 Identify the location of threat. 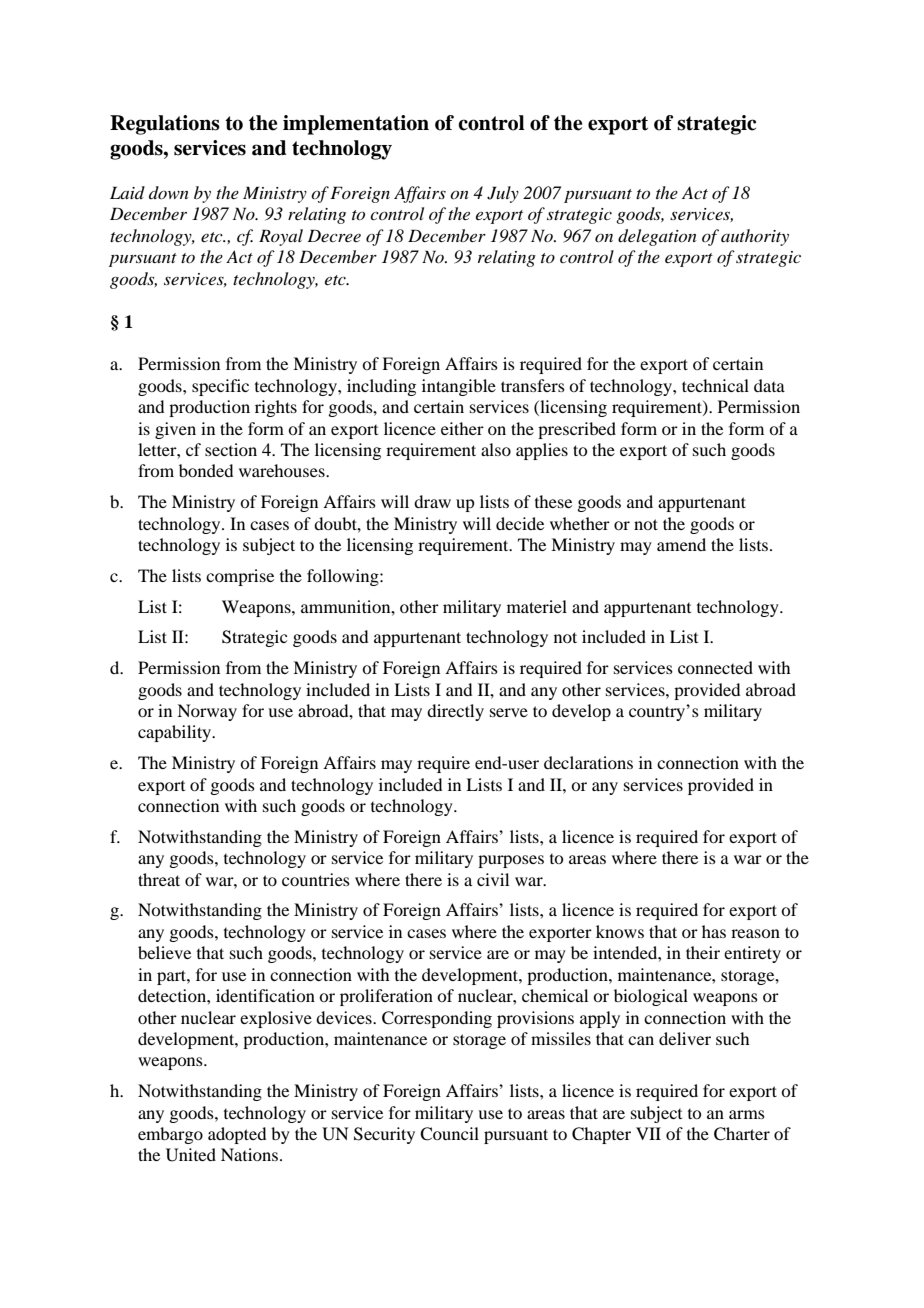
(159, 879).
